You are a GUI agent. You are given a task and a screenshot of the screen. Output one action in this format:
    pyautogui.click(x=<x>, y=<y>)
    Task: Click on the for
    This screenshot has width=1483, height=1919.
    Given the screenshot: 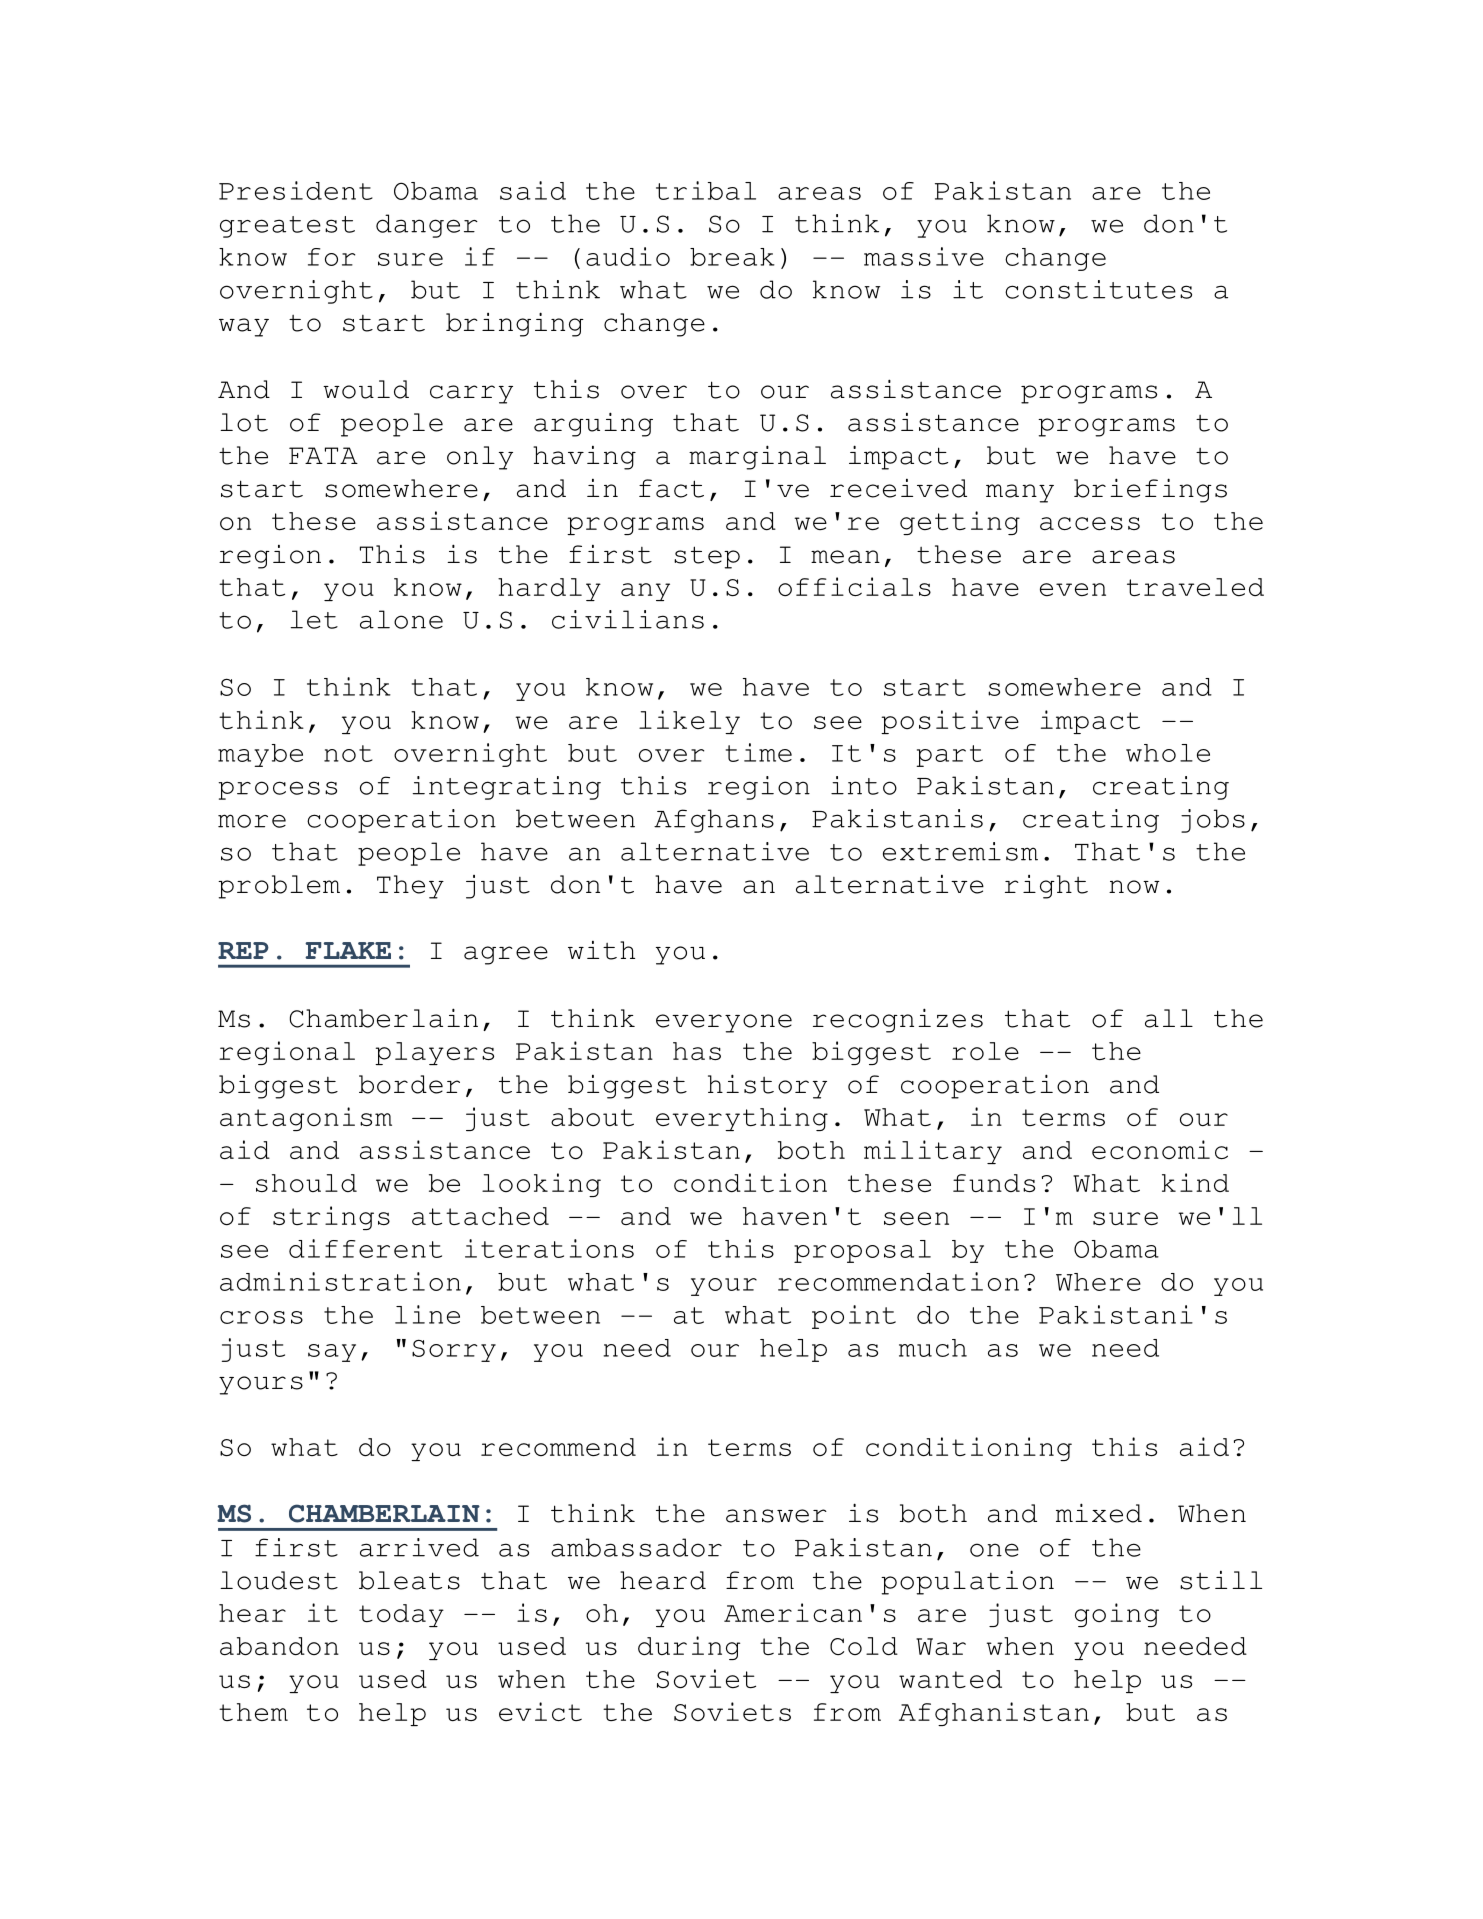 What is the action you would take?
    pyautogui.click(x=331, y=257)
